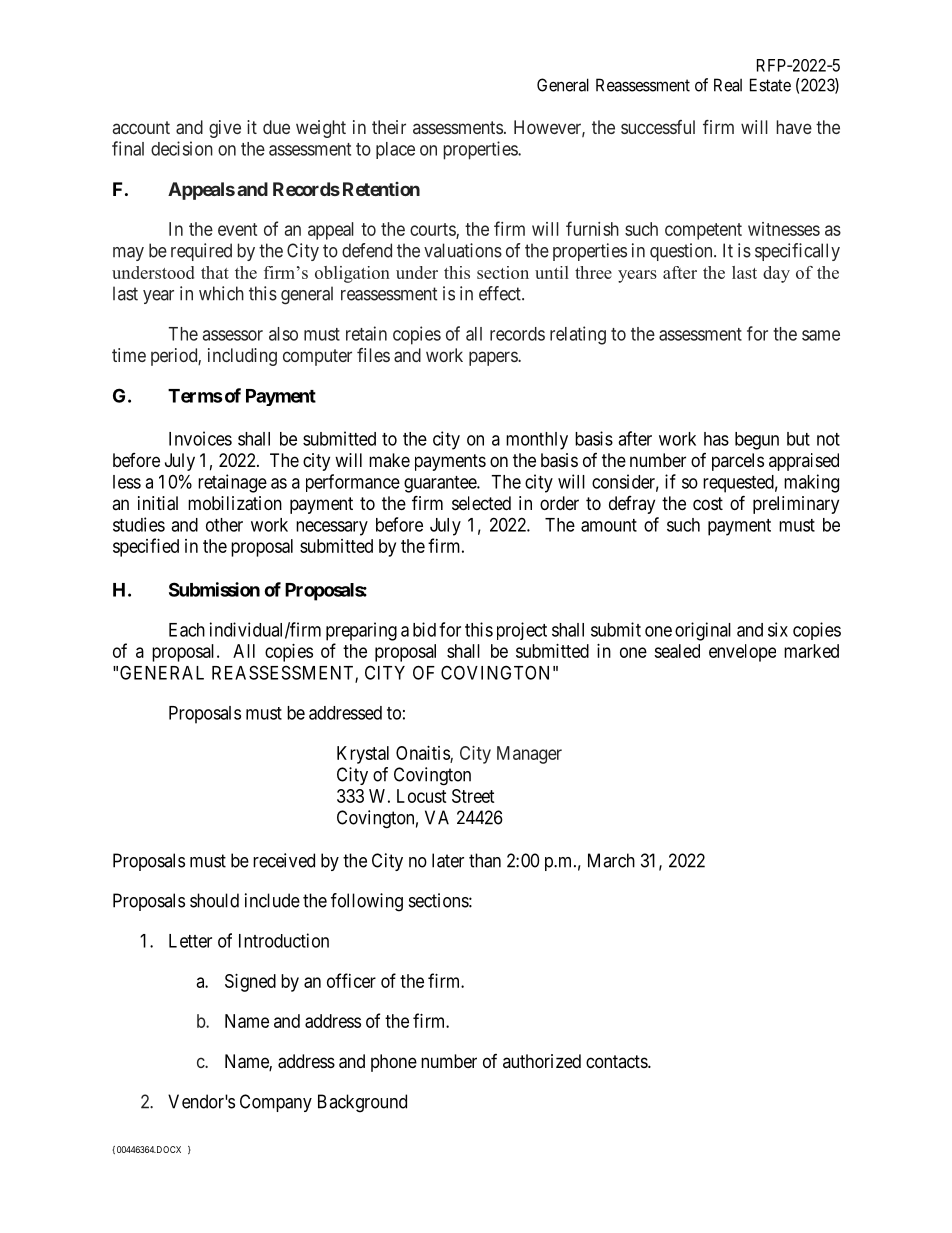 The height and width of the screenshot is (1233, 952). What do you see at coordinates (778, 629) in the screenshot?
I see `six` at bounding box center [778, 629].
